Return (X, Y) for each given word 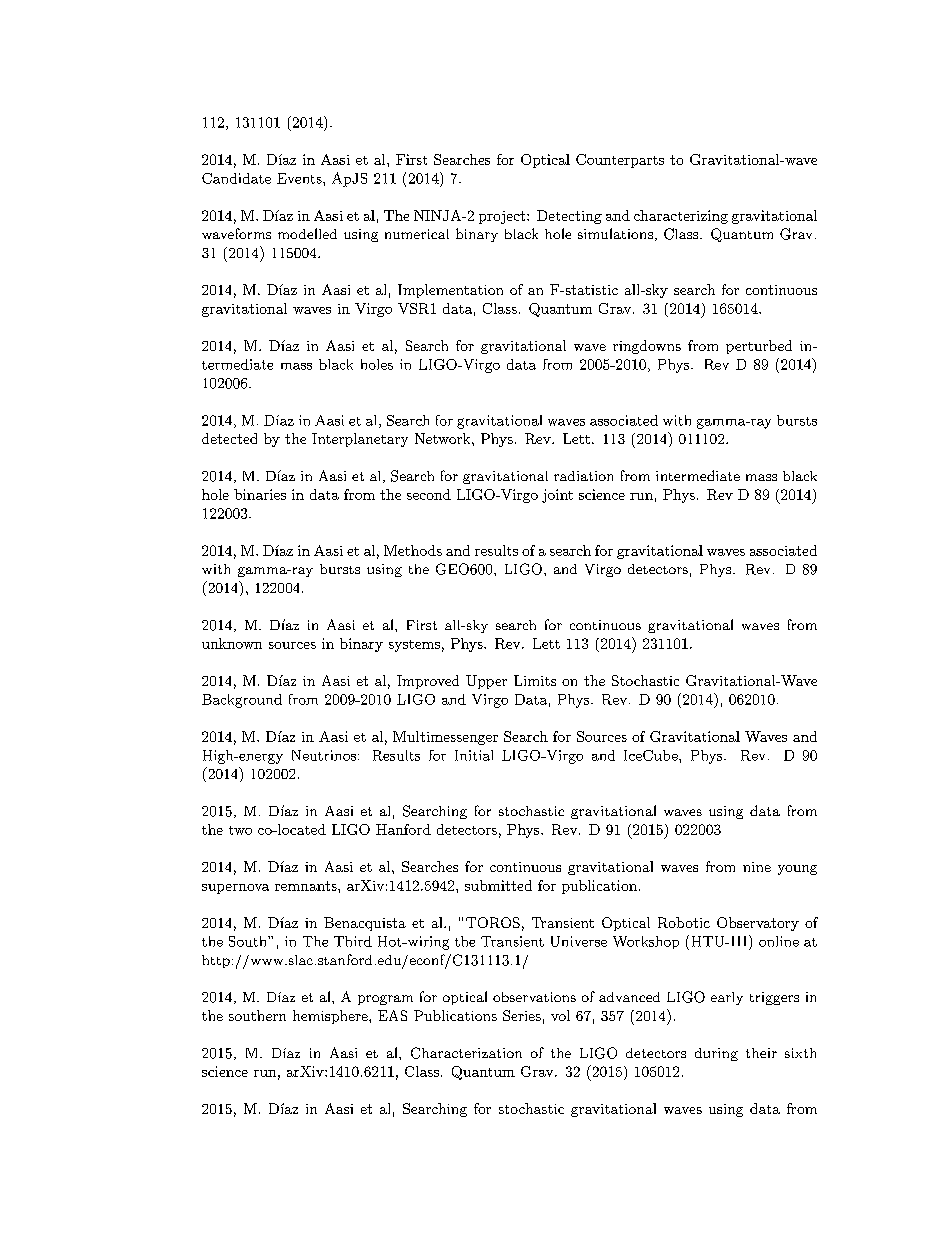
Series (522, 1015)
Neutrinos (324, 755)
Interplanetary (360, 440)
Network (444, 438)
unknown (232, 643)
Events (300, 178)
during (716, 1054)
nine (757, 867)
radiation (583, 476)
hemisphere (331, 1017)
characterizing (681, 217)
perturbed (759, 347)
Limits (535, 680)
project (502, 217)
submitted (498, 885)
